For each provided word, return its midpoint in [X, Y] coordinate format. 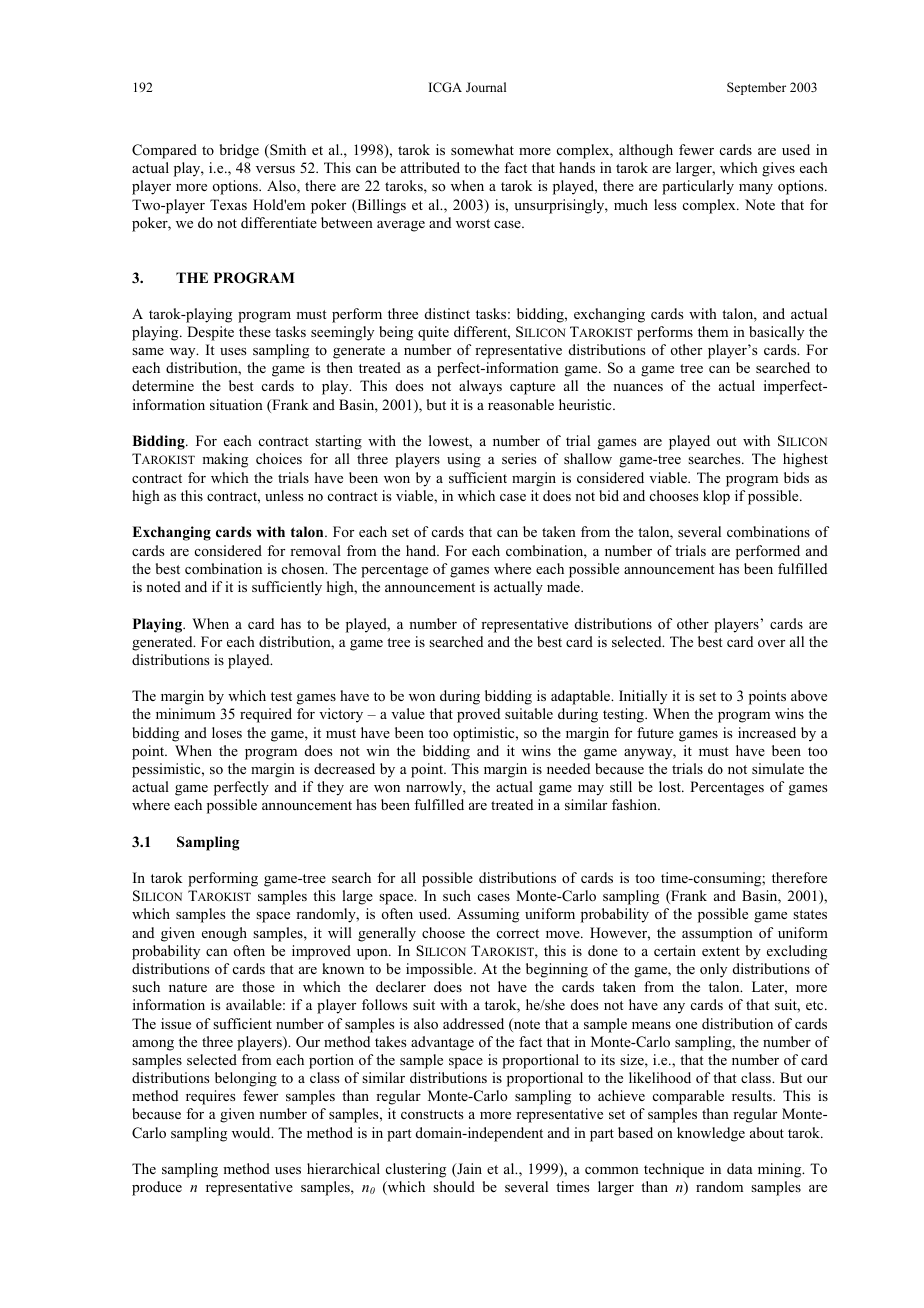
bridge [239, 151]
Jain [468, 1170]
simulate [778, 768]
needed [568, 768]
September [756, 88]
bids [796, 477]
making [225, 460]
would [252, 1133]
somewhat [482, 149]
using [464, 460]
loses [227, 732]
